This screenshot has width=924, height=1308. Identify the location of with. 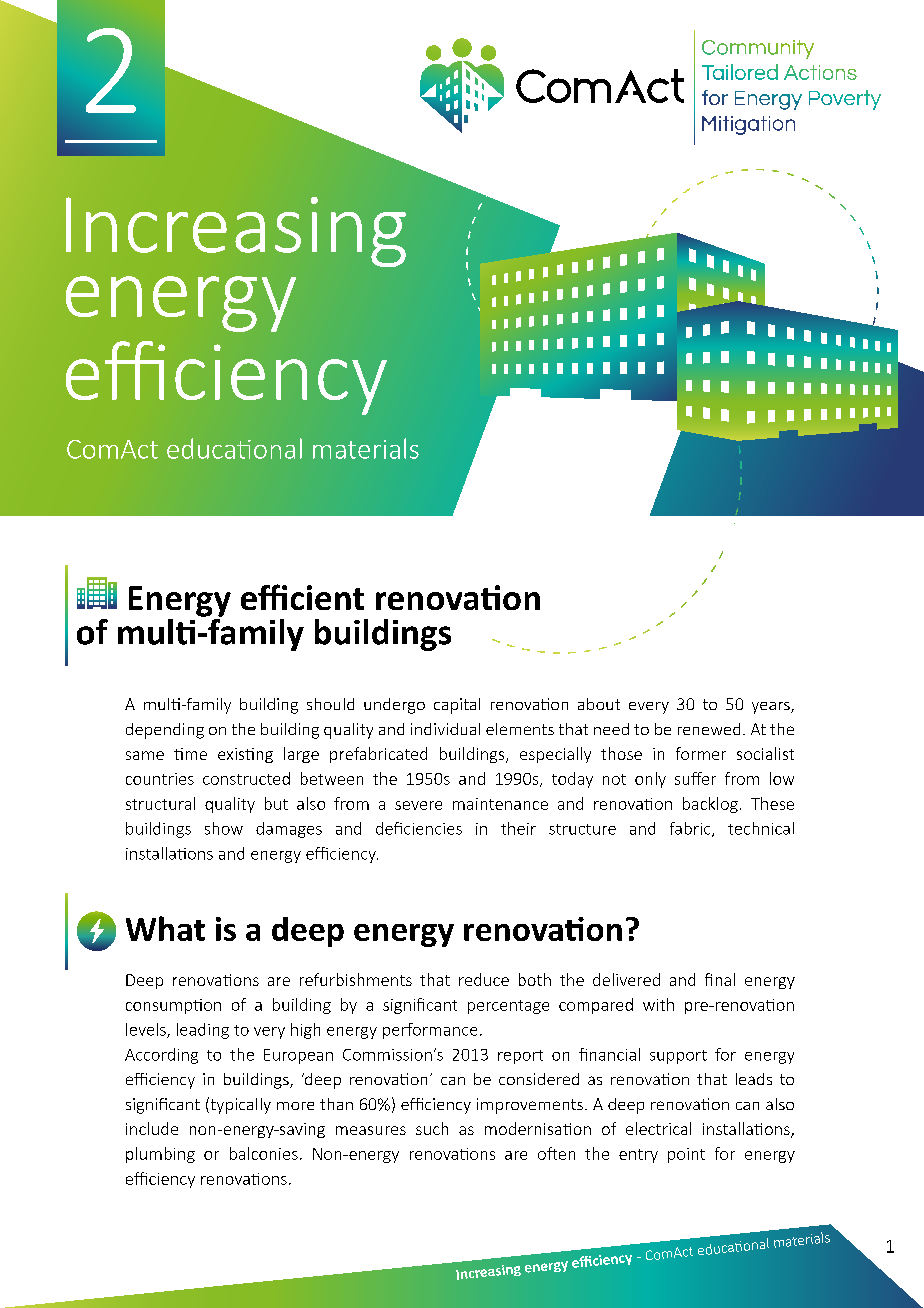
(658, 1004).
